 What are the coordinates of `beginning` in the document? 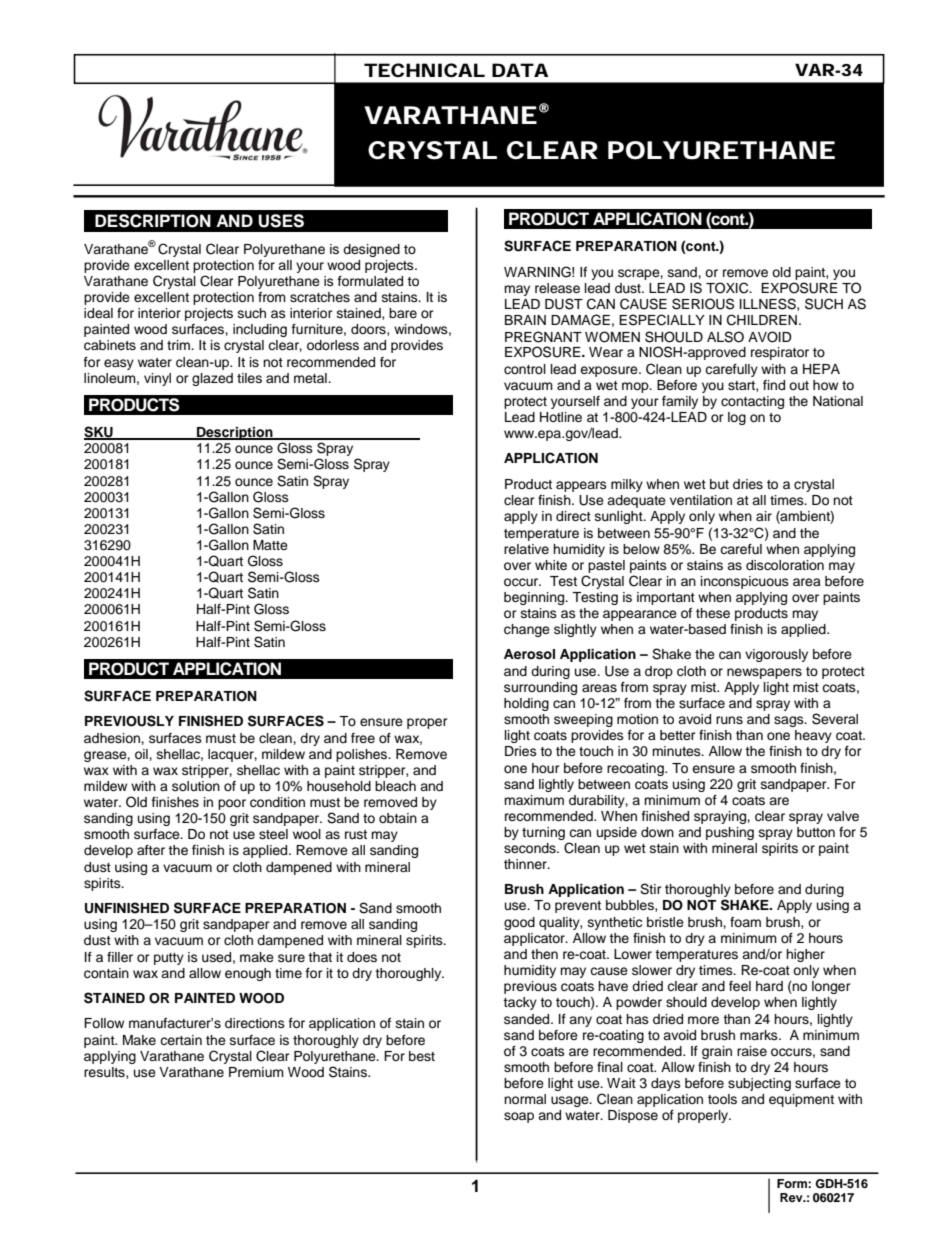 It's located at (535, 598).
